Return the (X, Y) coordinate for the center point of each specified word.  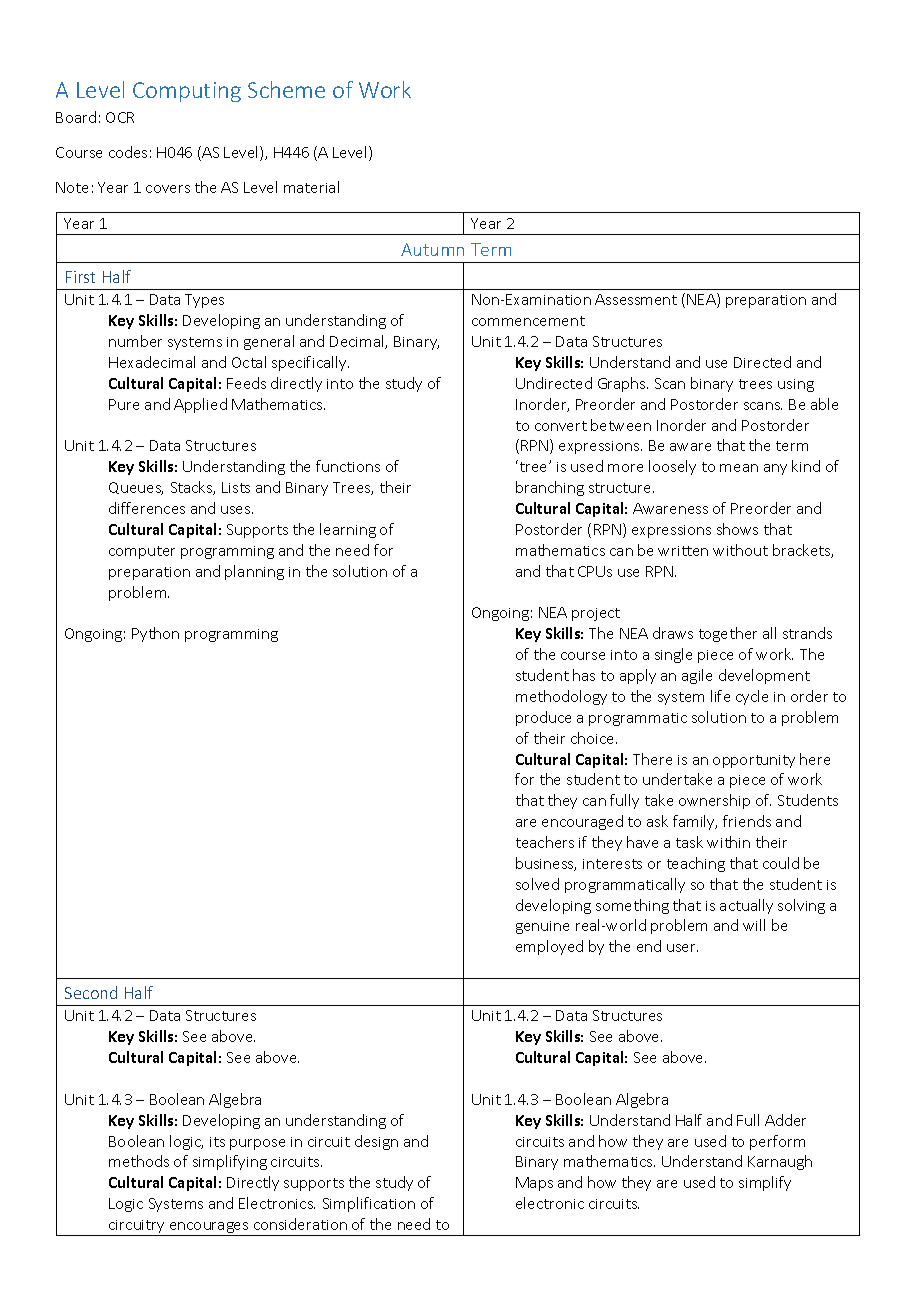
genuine (542, 927)
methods (139, 1161)
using (796, 385)
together (728, 634)
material (311, 187)
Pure (124, 404)
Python (155, 634)
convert (561, 426)
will (754, 925)
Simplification (369, 1204)
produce (543, 718)
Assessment (636, 299)
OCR (120, 117)
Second (91, 992)
